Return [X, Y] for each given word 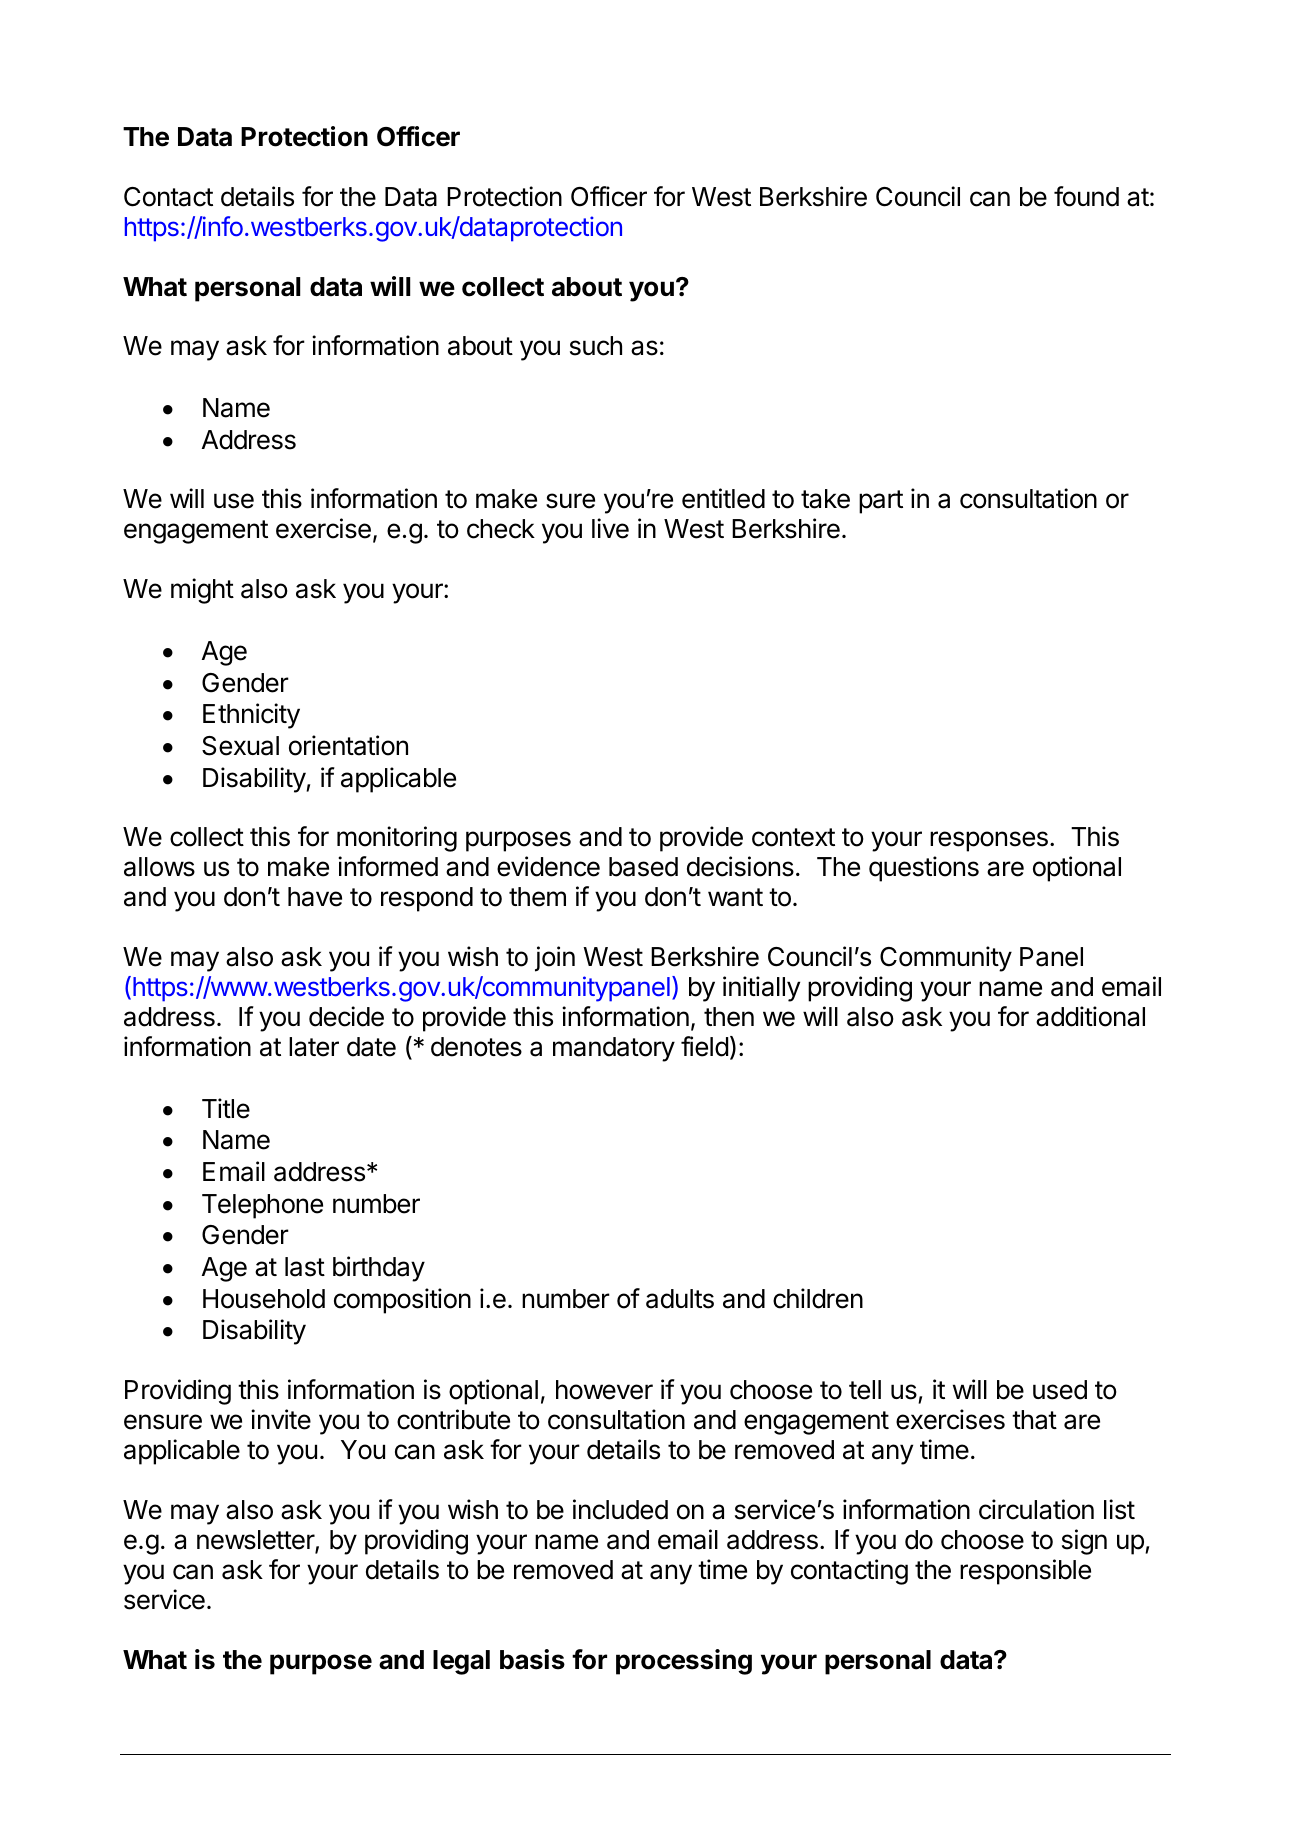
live [610, 528]
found [1086, 196]
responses [989, 841]
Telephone [262, 1206]
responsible [1025, 1572]
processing [684, 1662]
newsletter [256, 1541]
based [643, 867]
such [596, 346]
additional [1090, 1016]
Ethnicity [251, 716]
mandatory [614, 1049]
